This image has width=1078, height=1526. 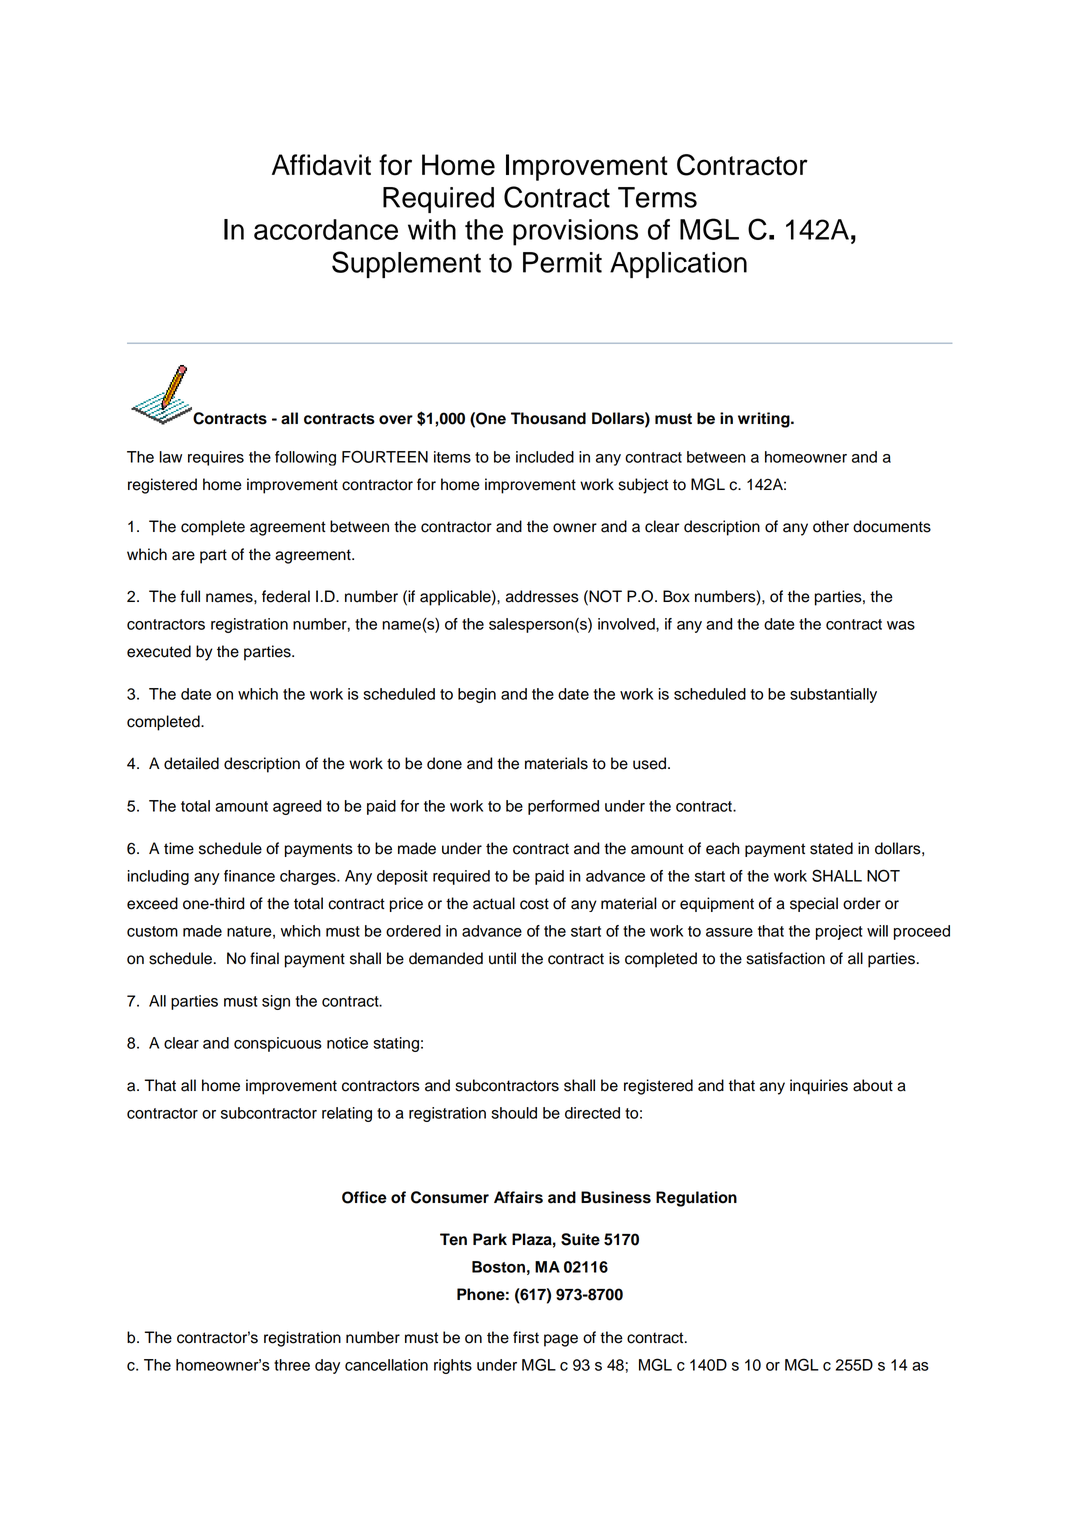 I want to click on accordance, so click(x=326, y=229).
